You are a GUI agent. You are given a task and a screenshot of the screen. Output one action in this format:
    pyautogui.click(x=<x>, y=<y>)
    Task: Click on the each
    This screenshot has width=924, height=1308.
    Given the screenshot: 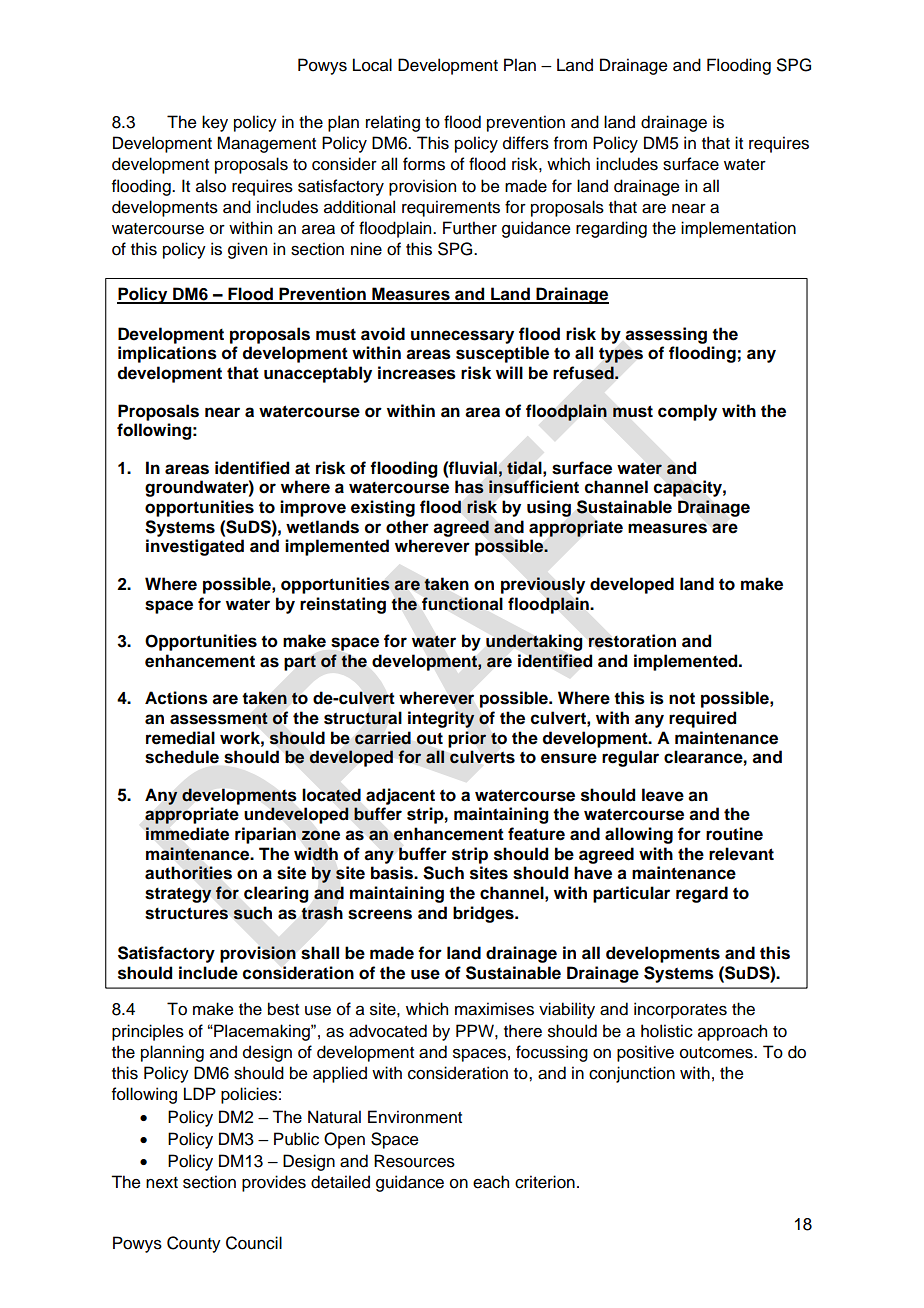 What is the action you would take?
    pyautogui.click(x=491, y=1182)
